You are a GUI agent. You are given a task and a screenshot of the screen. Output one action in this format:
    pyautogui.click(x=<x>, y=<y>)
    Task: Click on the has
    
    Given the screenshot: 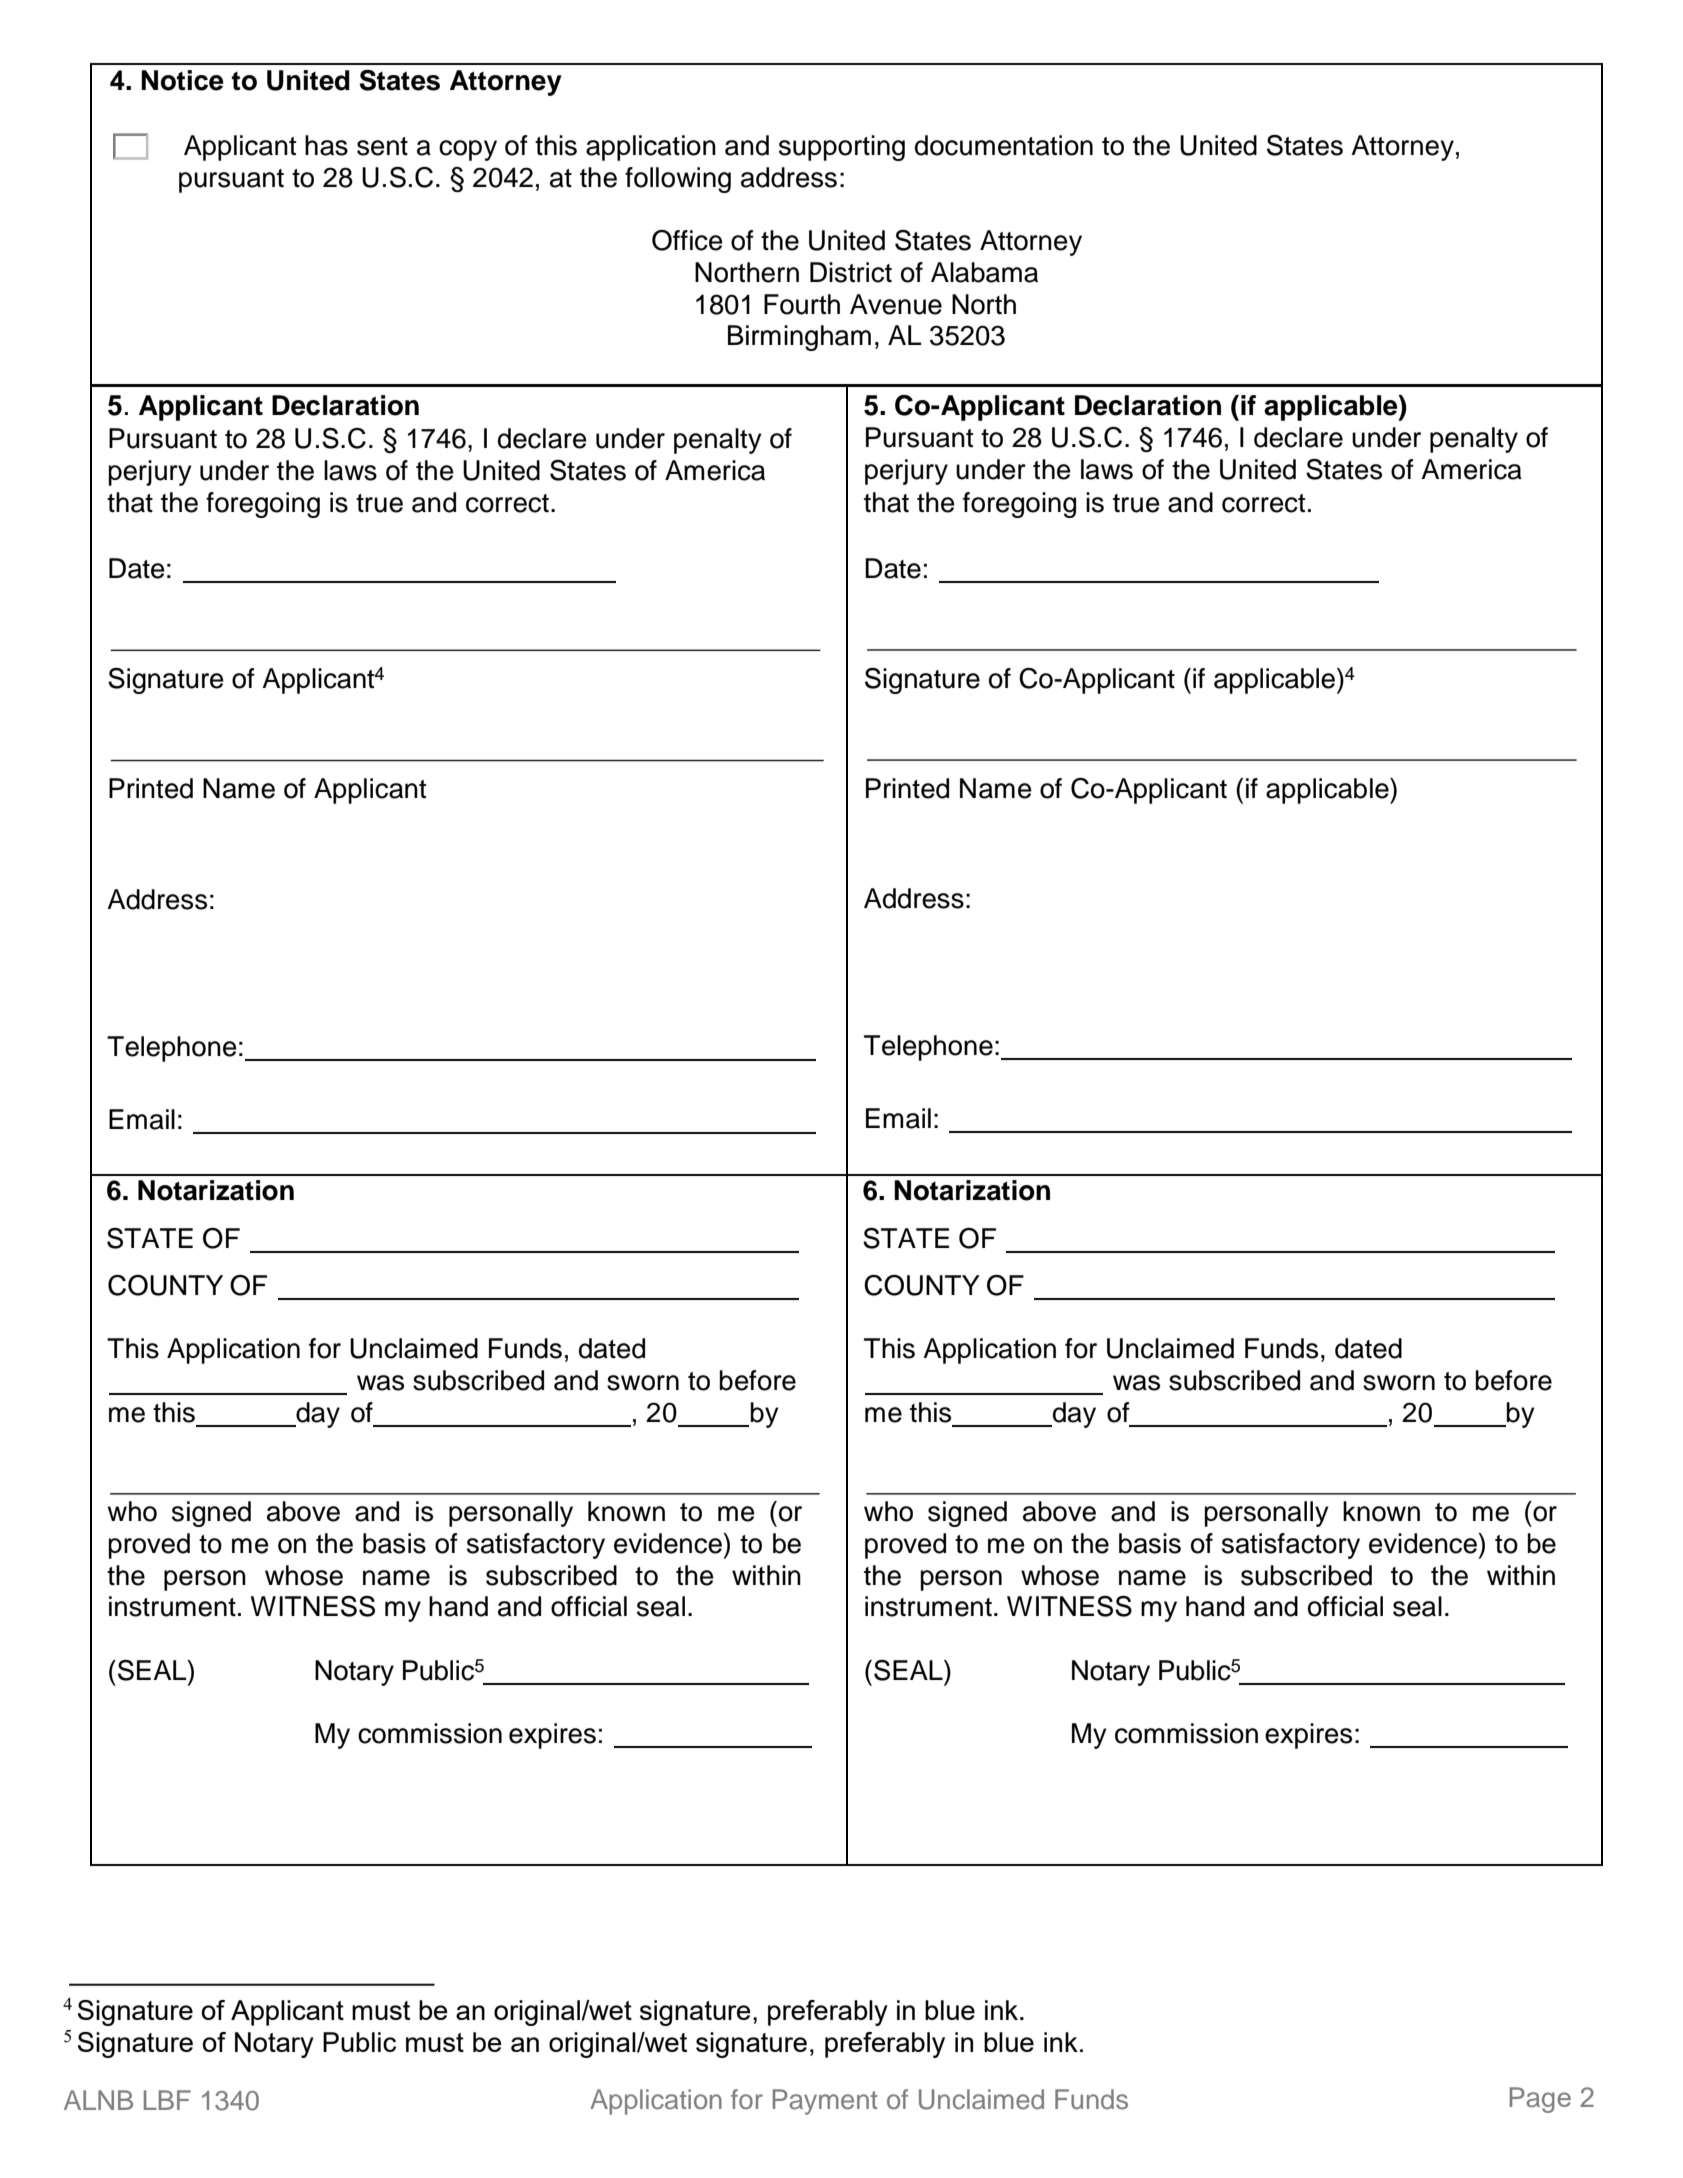 What is the action you would take?
    pyautogui.click(x=326, y=145)
